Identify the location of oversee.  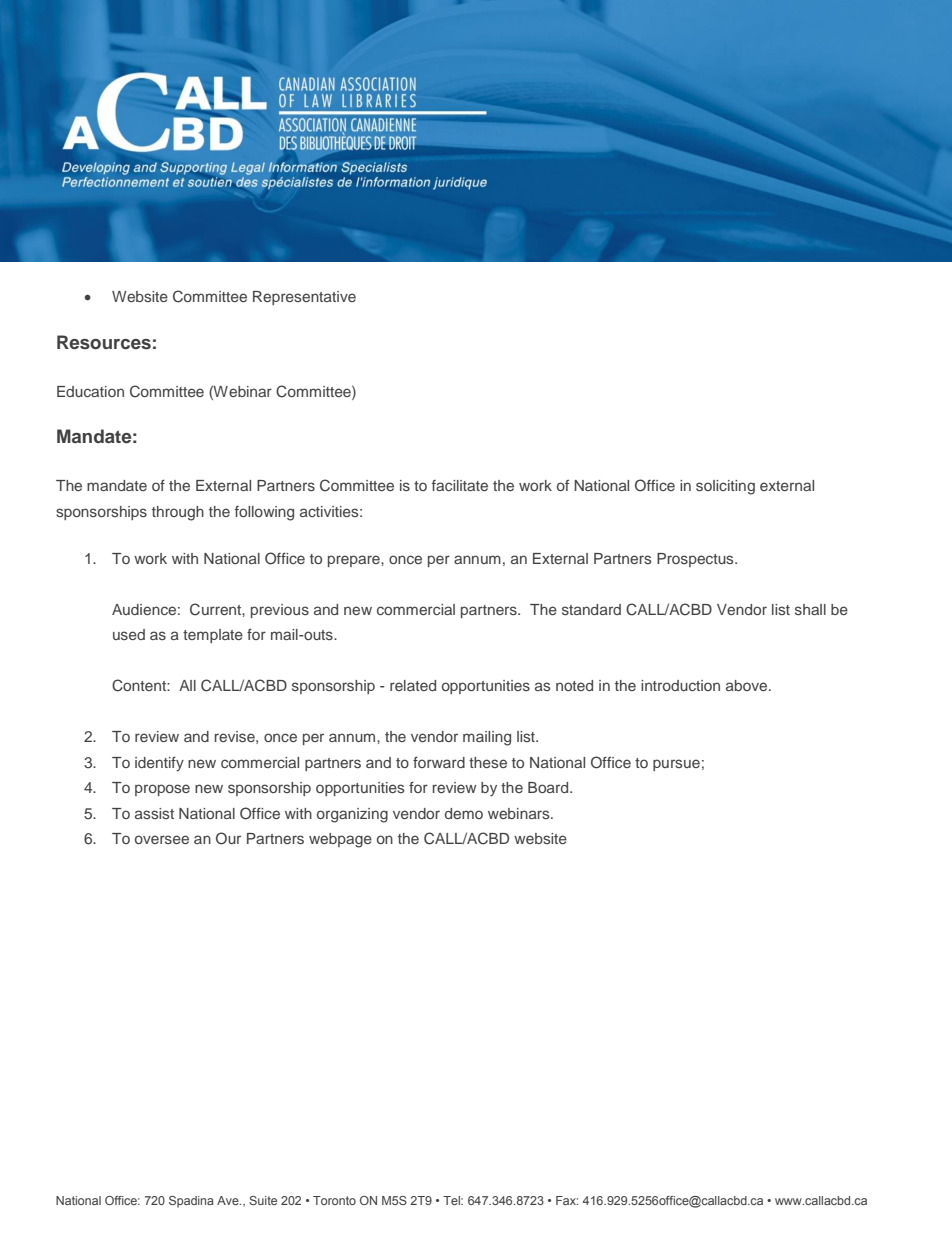
(162, 839).
